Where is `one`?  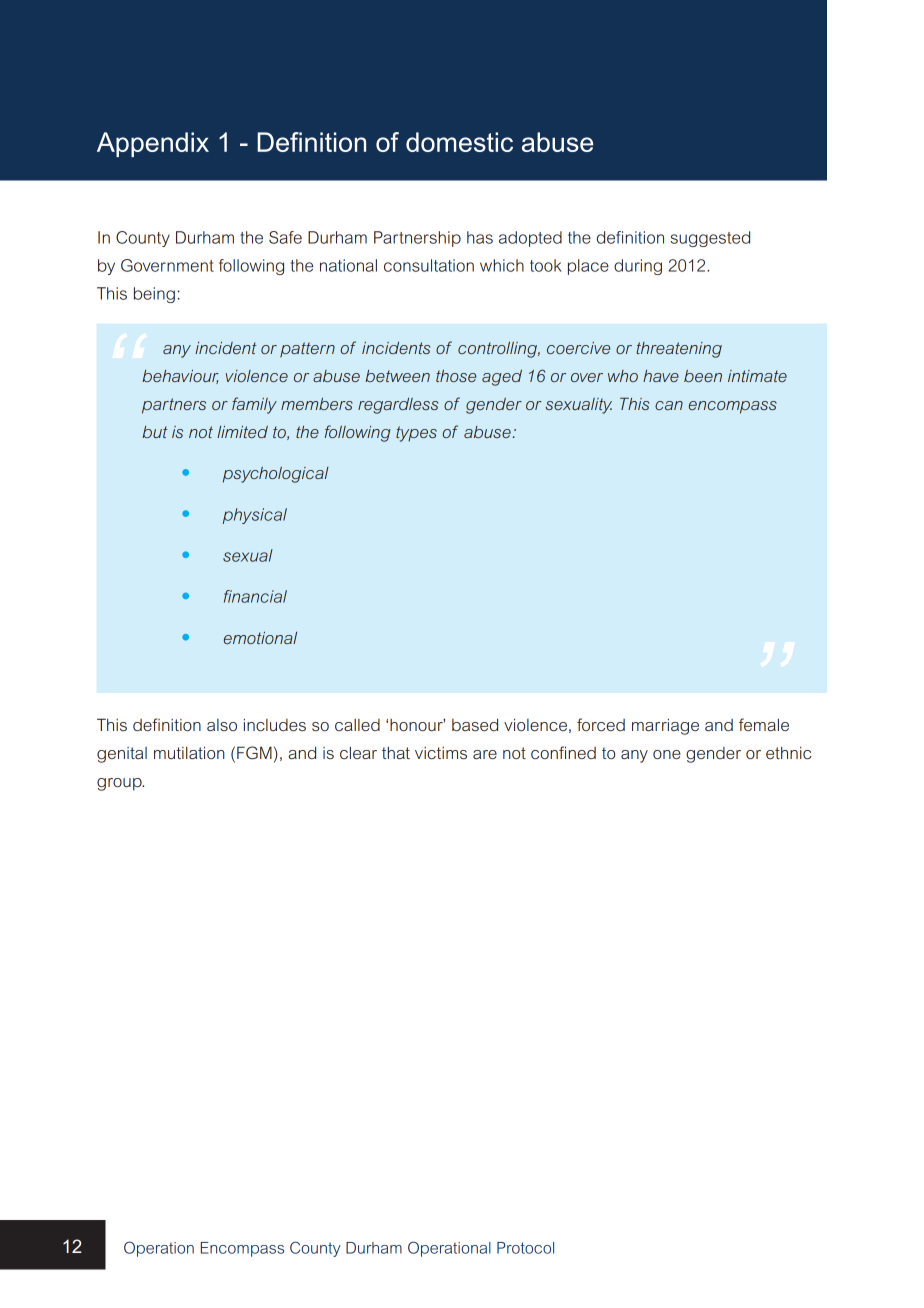
one is located at coordinates (667, 754).
